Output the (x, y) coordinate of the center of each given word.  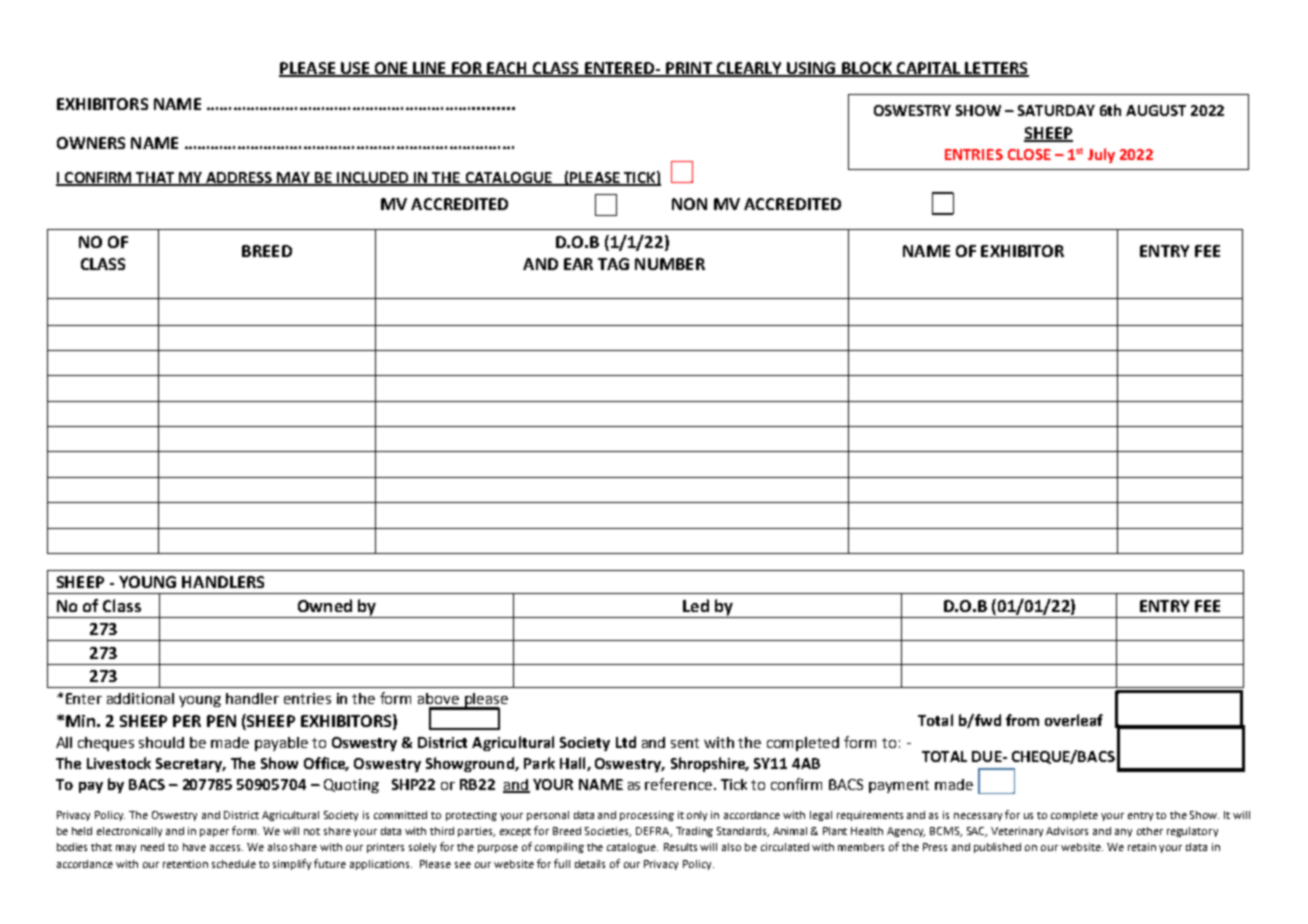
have (194, 847)
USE (355, 69)
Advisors (1067, 831)
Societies (608, 832)
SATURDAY (1056, 110)
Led (696, 605)
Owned (325, 605)
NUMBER (670, 264)
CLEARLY (749, 69)
